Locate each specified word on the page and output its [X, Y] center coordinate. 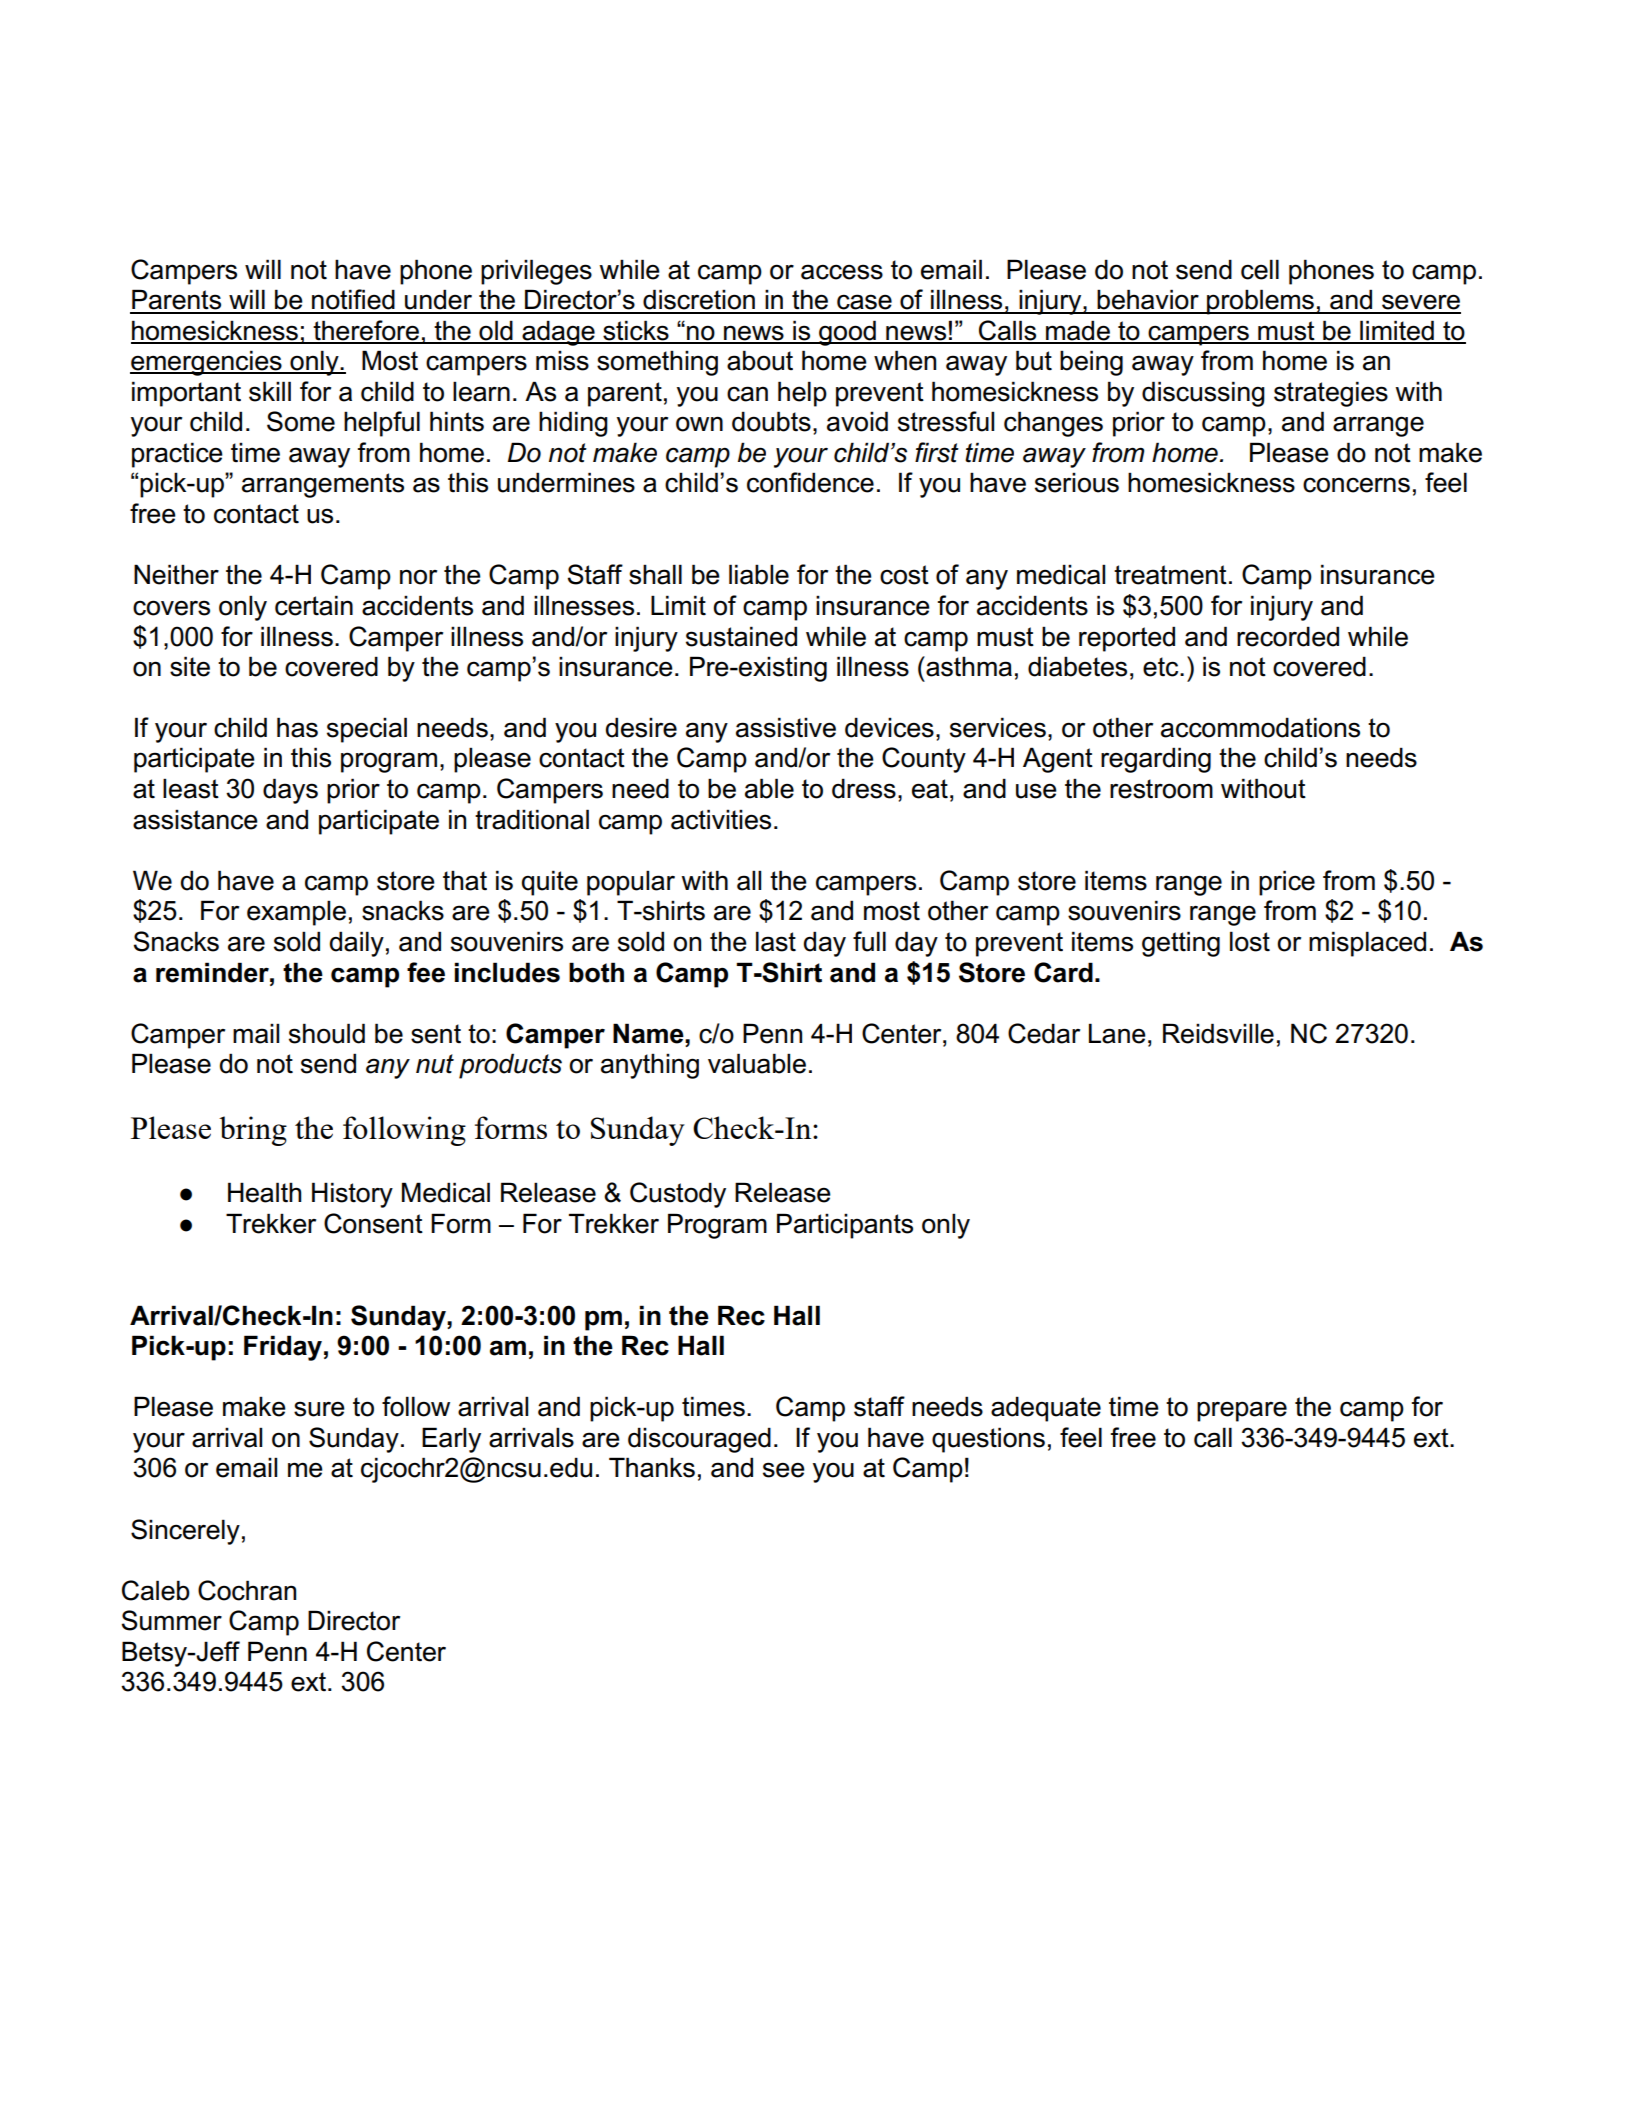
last [776, 941]
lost [1250, 941]
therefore [366, 331]
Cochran [247, 1590]
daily [357, 944]
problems [1260, 302]
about [760, 360]
